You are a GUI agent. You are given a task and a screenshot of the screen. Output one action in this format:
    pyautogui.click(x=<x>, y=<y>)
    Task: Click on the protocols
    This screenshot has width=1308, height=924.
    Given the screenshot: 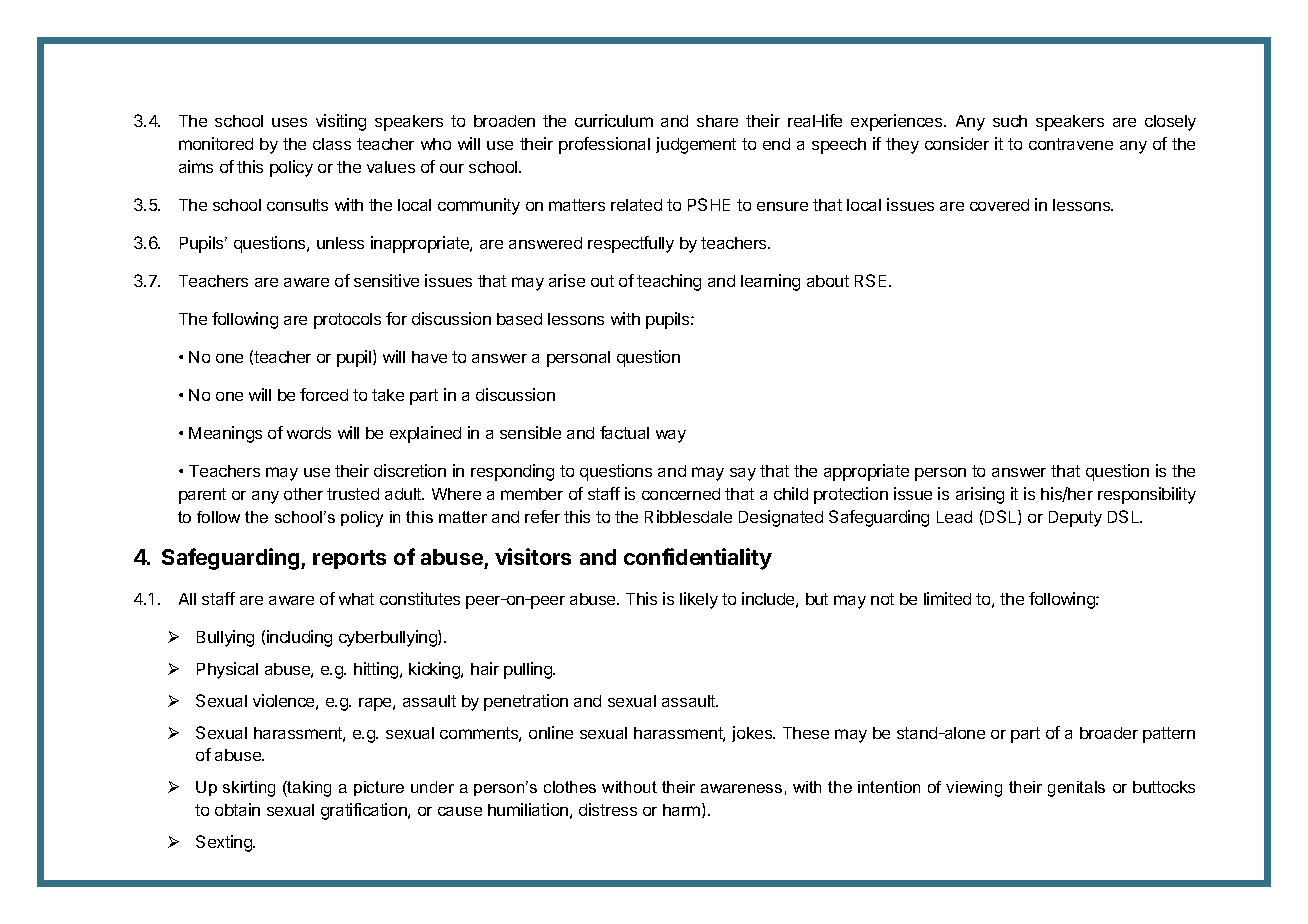 What is the action you would take?
    pyautogui.click(x=347, y=321)
